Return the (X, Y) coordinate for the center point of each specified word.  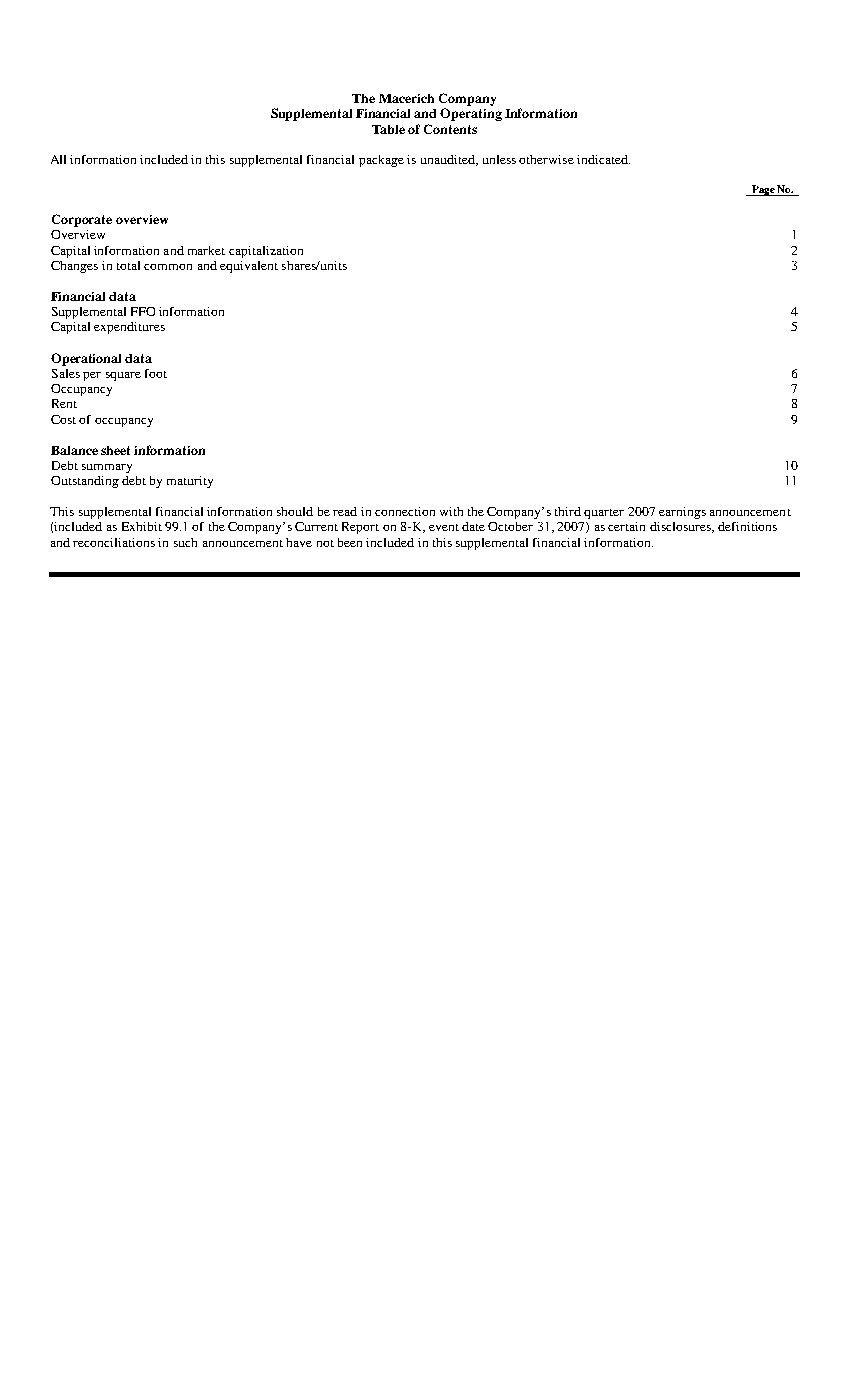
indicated (603, 159)
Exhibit (142, 526)
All (58, 159)
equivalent (249, 267)
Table (388, 129)
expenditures (129, 328)
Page (763, 190)
